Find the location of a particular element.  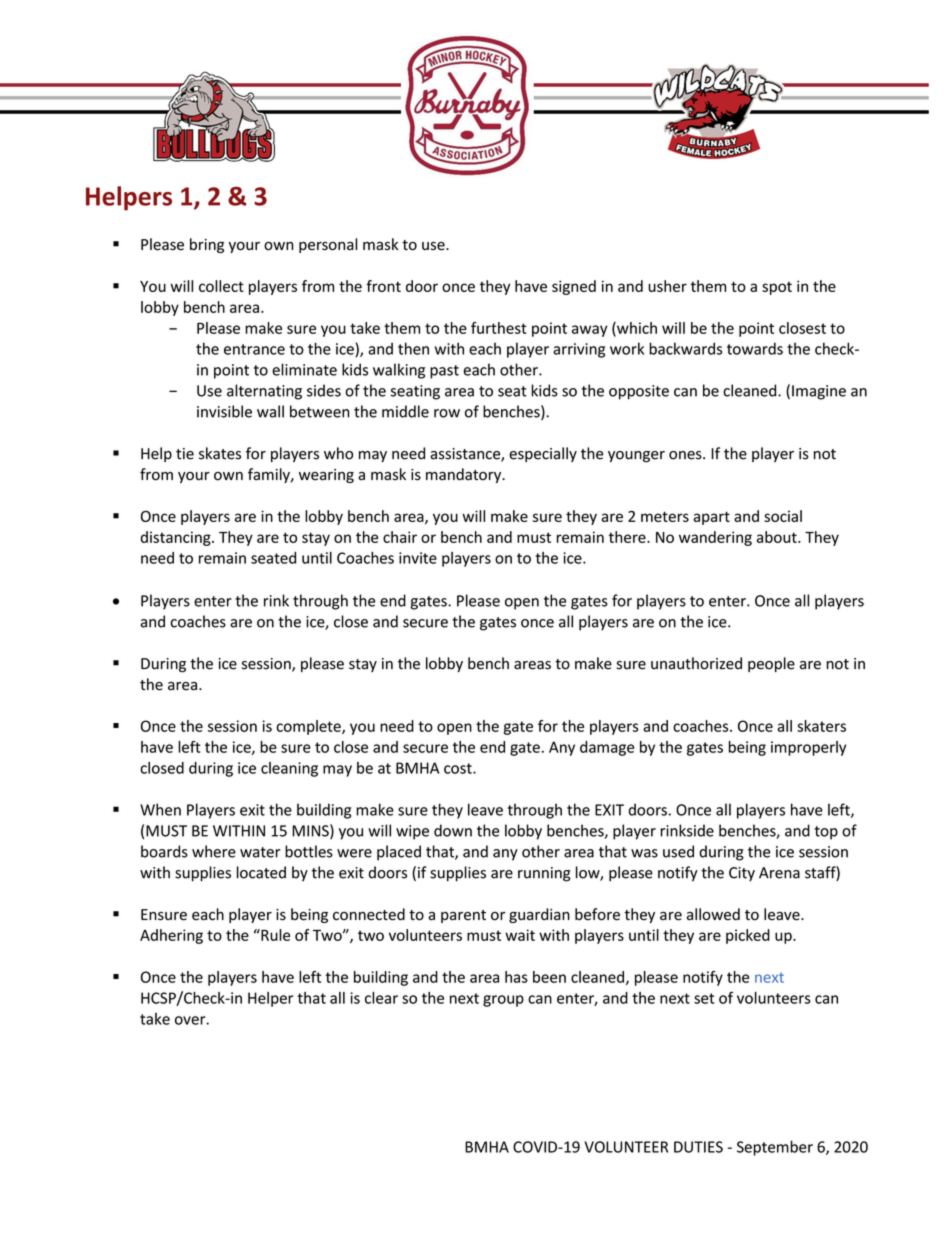

people is located at coordinates (771, 664).
